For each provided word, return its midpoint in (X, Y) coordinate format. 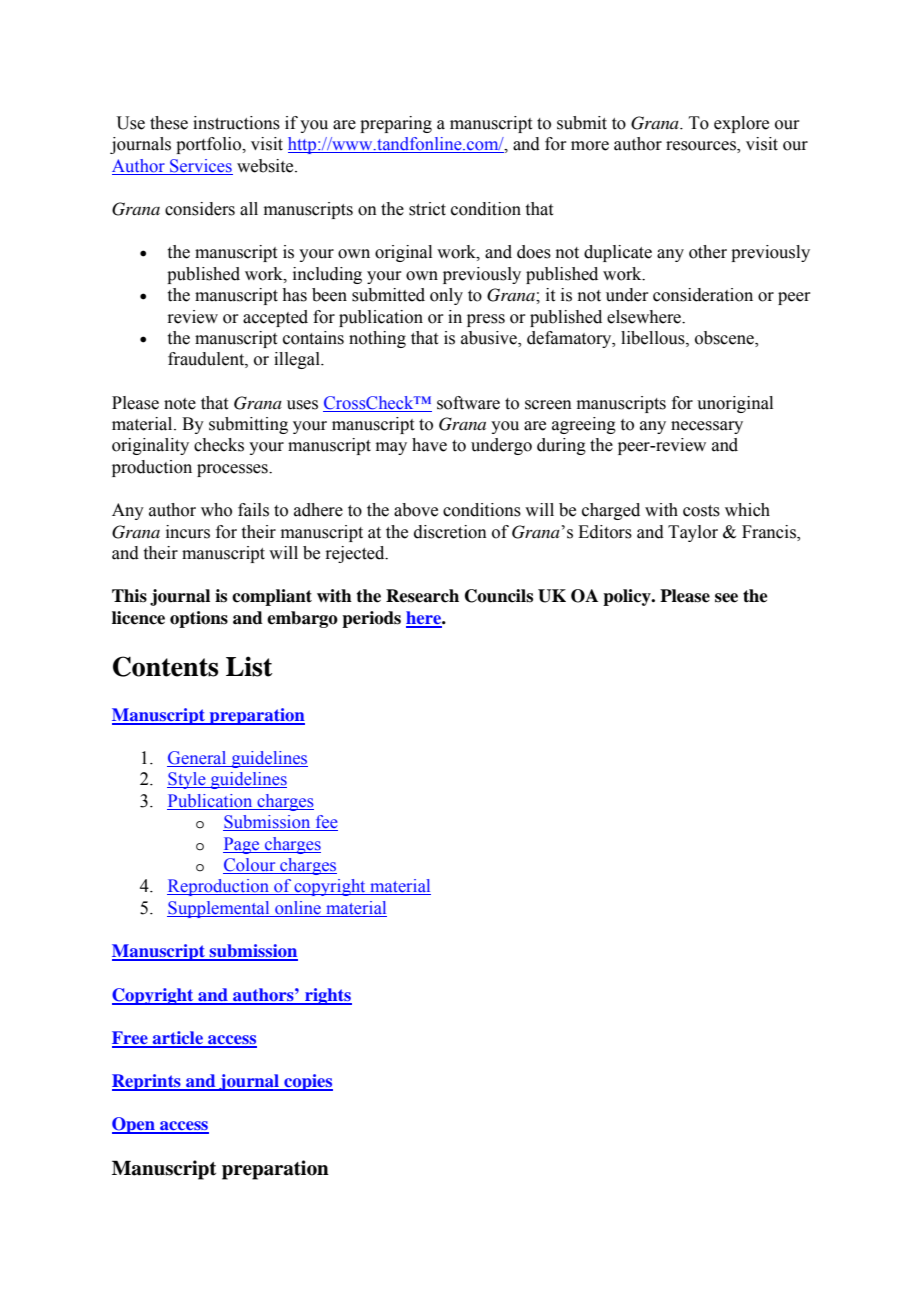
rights (327, 996)
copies (307, 1082)
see (726, 598)
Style (187, 780)
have (429, 445)
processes (233, 470)
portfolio (209, 145)
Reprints (147, 1082)
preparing (396, 124)
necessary (707, 427)
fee (325, 823)
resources (702, 147)
